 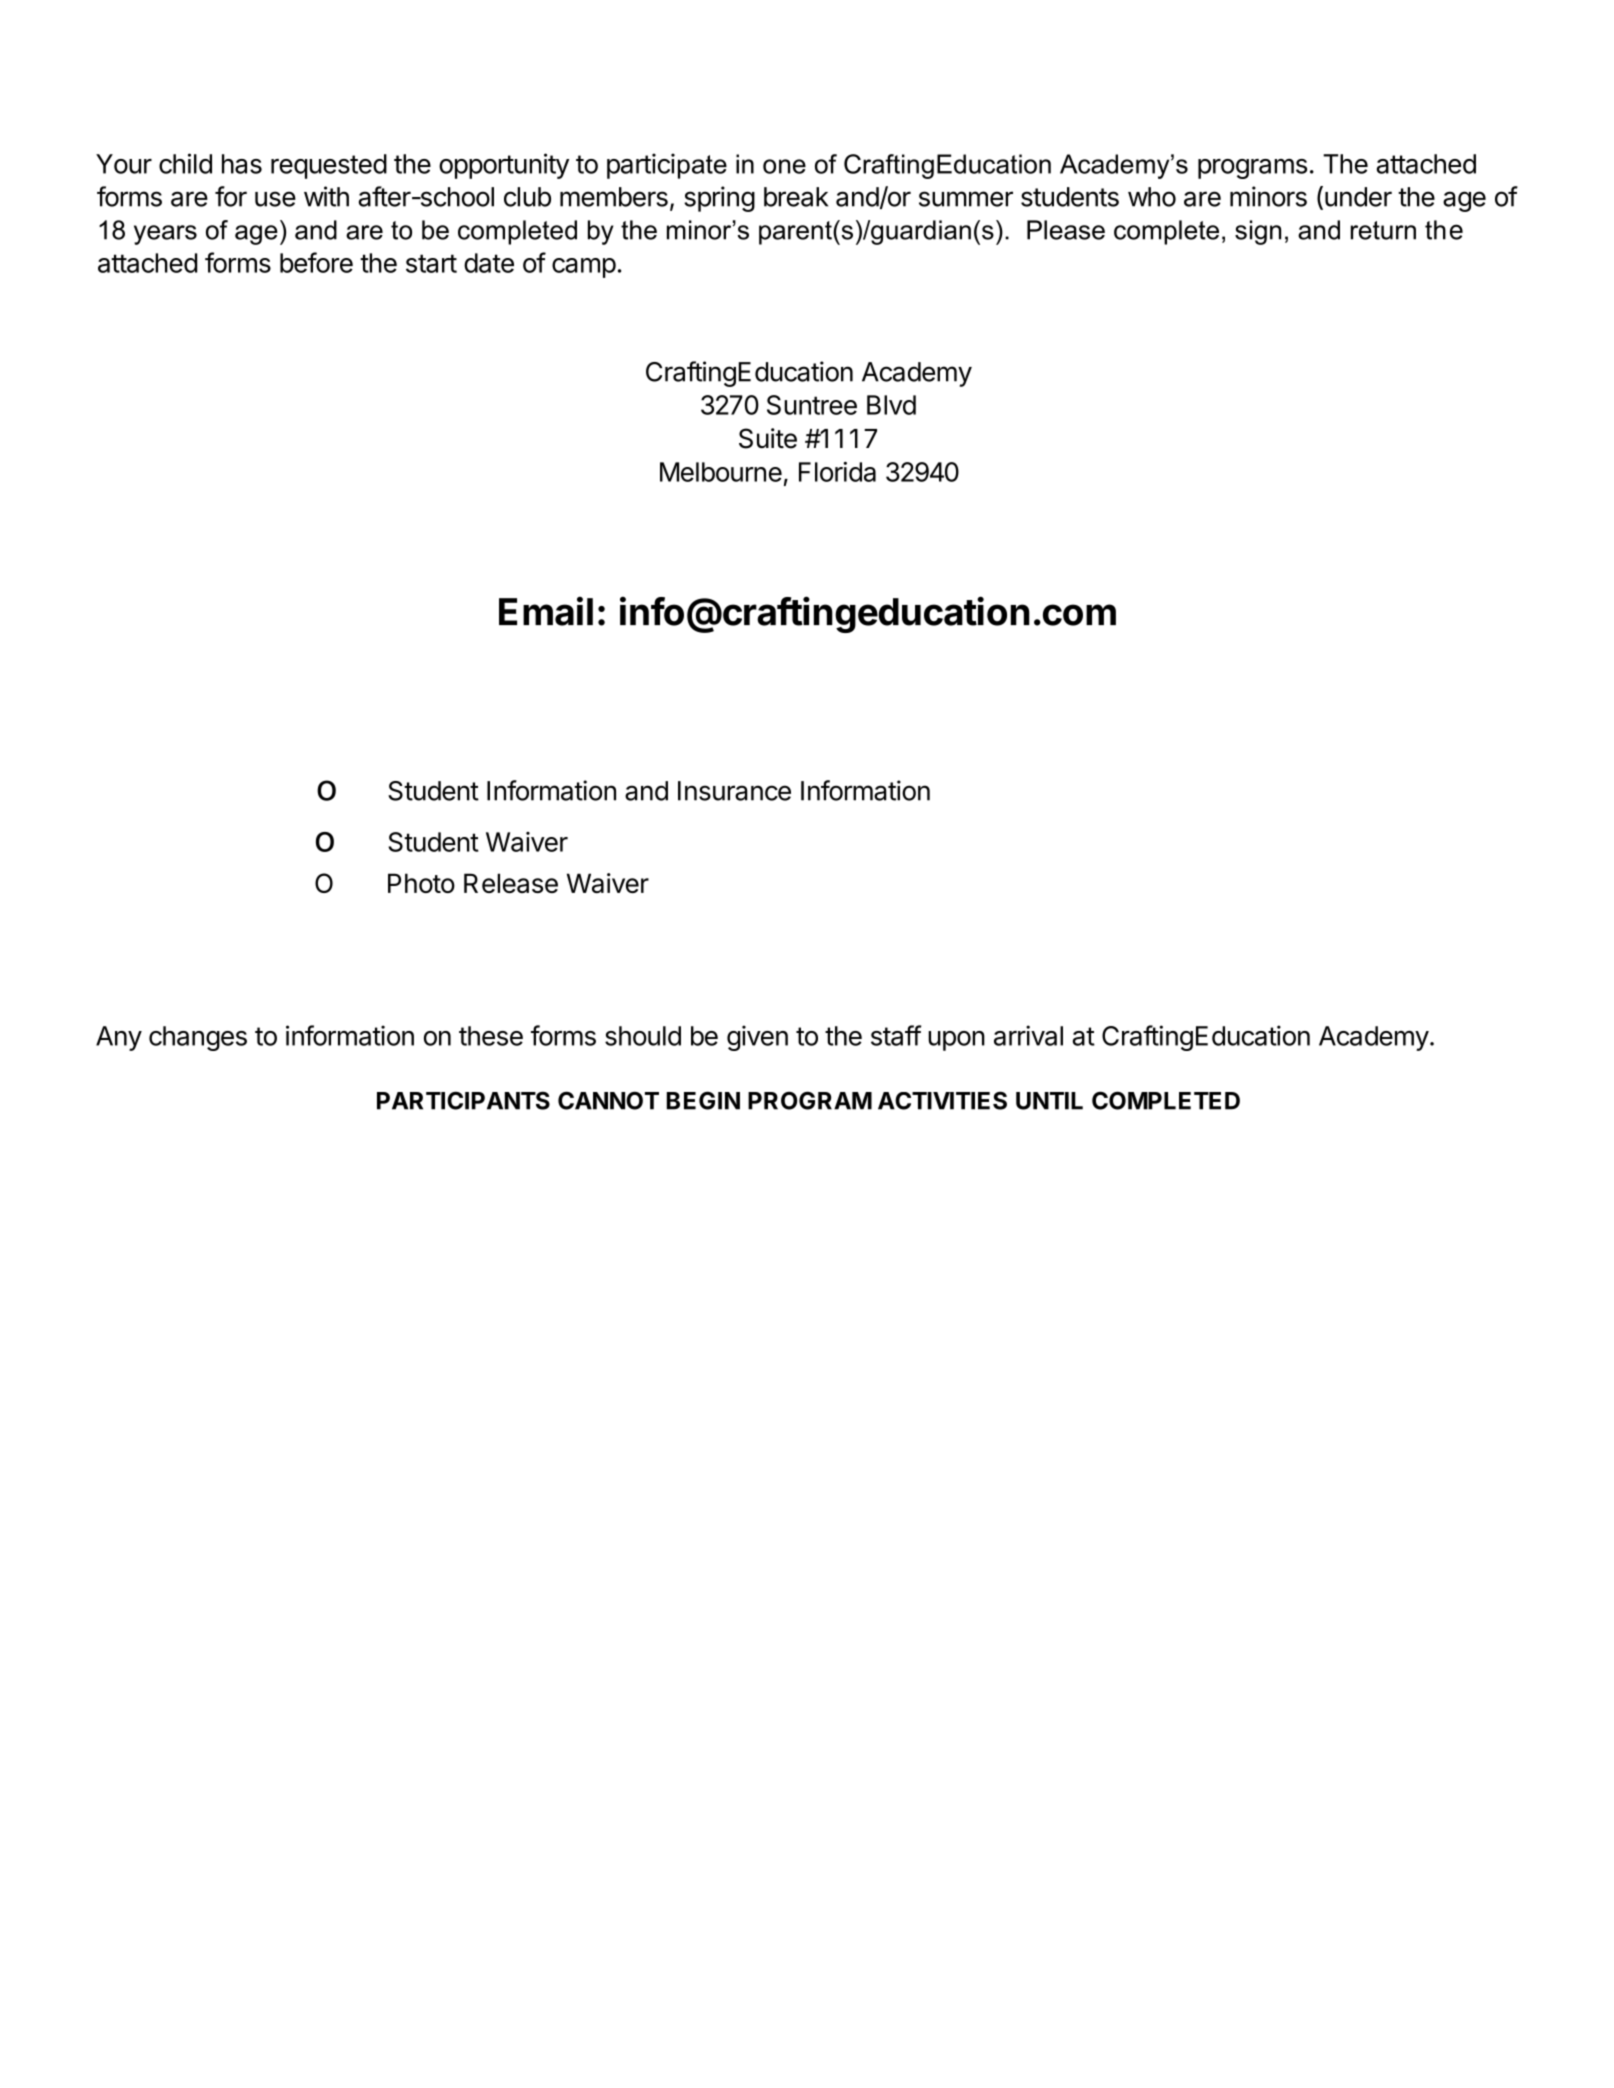 I want to click on who, so click(x=1152, y=197).
